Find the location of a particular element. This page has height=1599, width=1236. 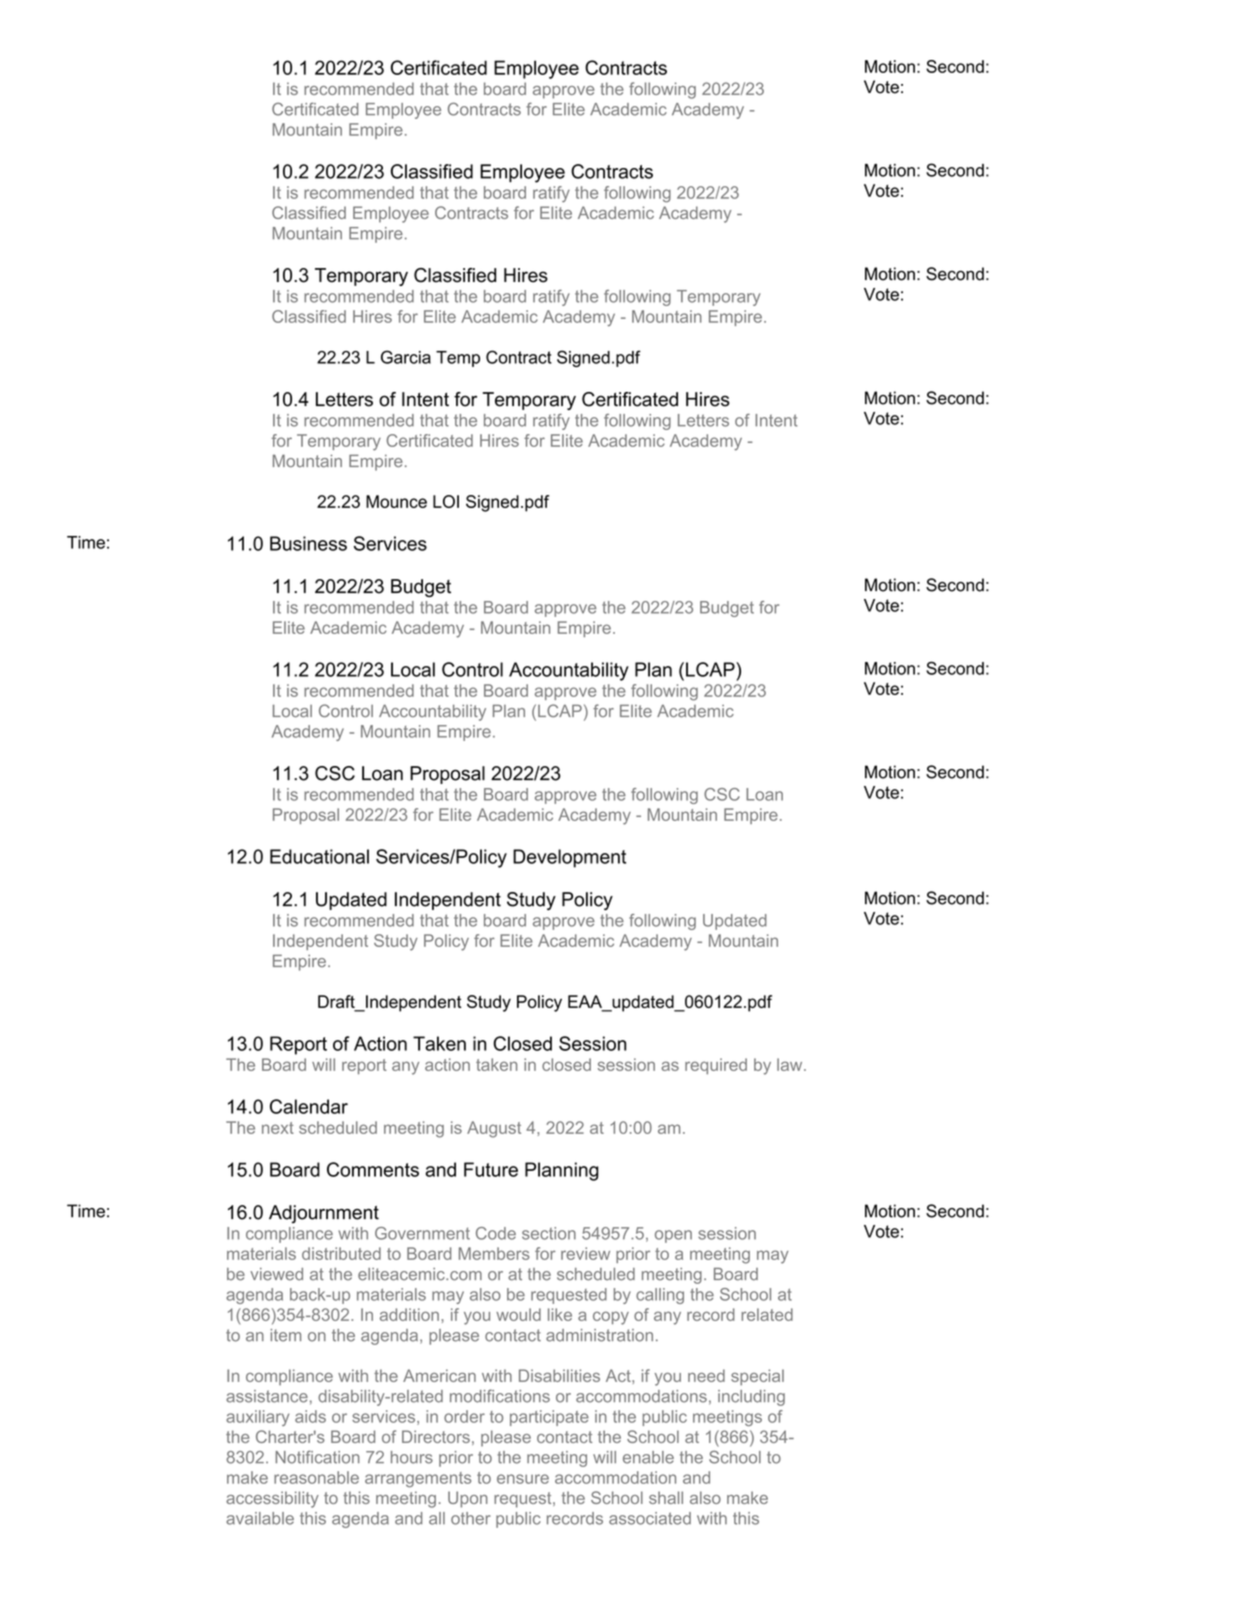

next is located at coordinates (278, 1128).
